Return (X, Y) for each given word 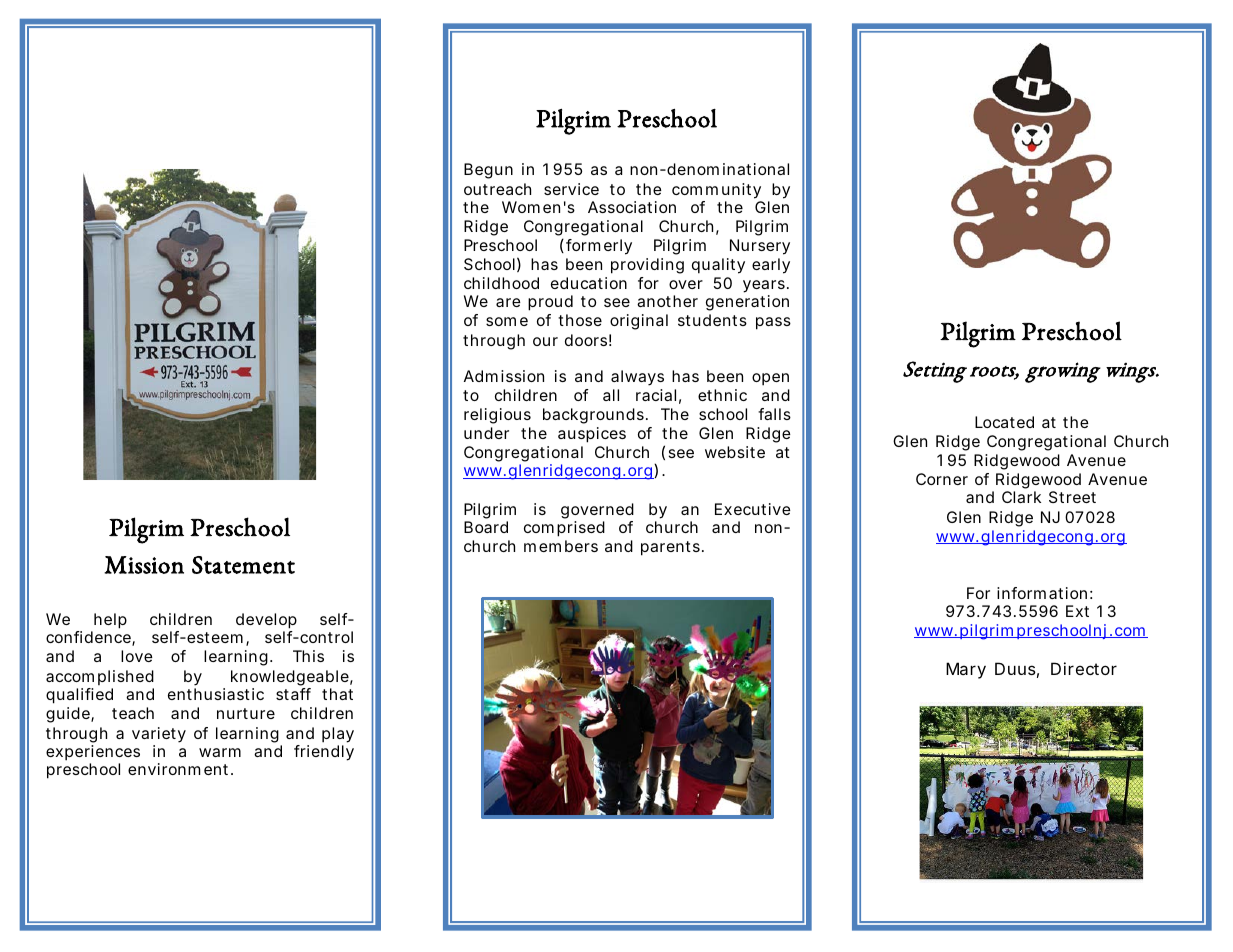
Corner (942, 479)
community (716, 191)
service (571, 189)
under (486, 433)
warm (220, 752)
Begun (488, 171)
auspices (592, 435)
